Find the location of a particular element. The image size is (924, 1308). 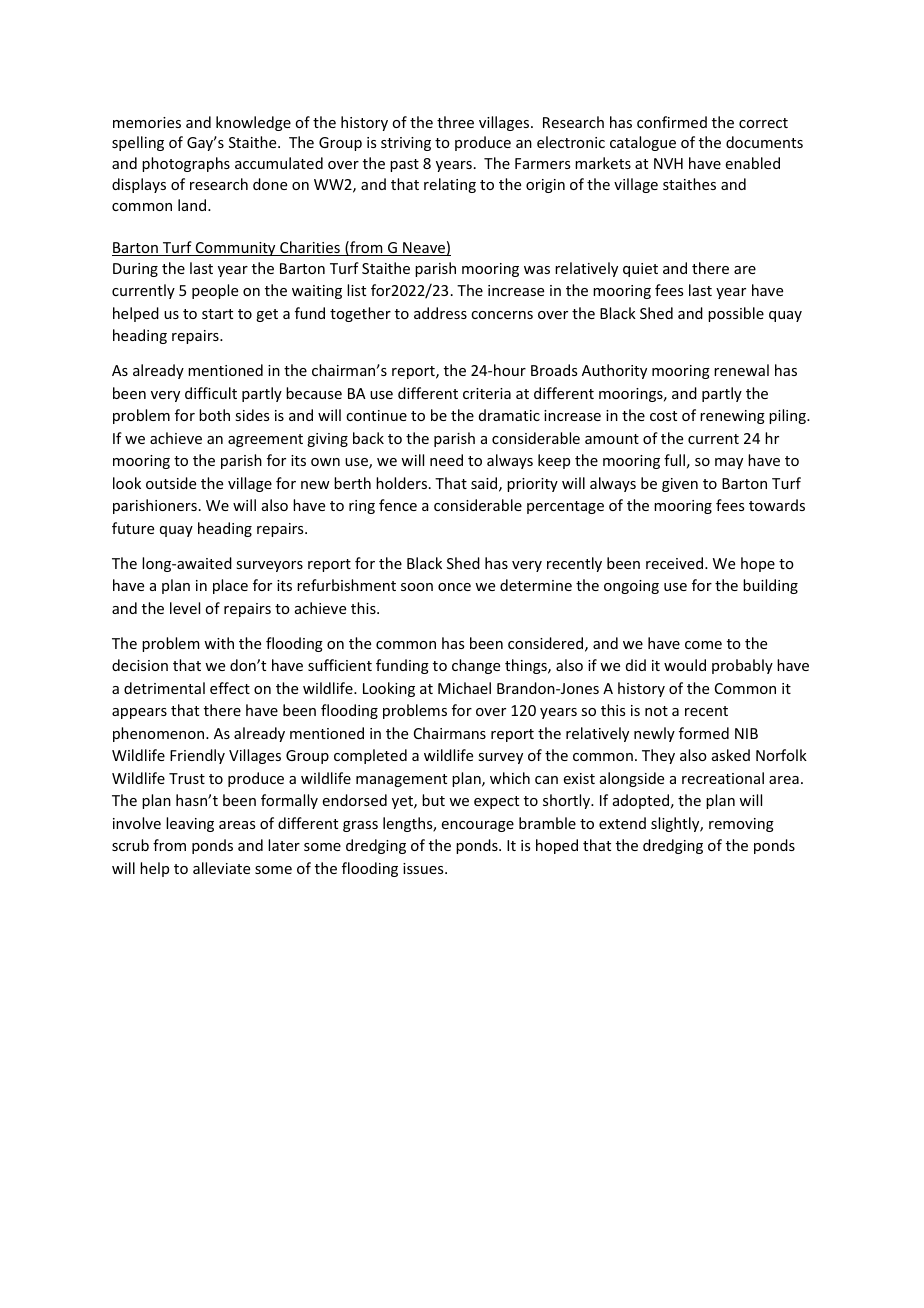

outside is located at coordinates (171, 483).
